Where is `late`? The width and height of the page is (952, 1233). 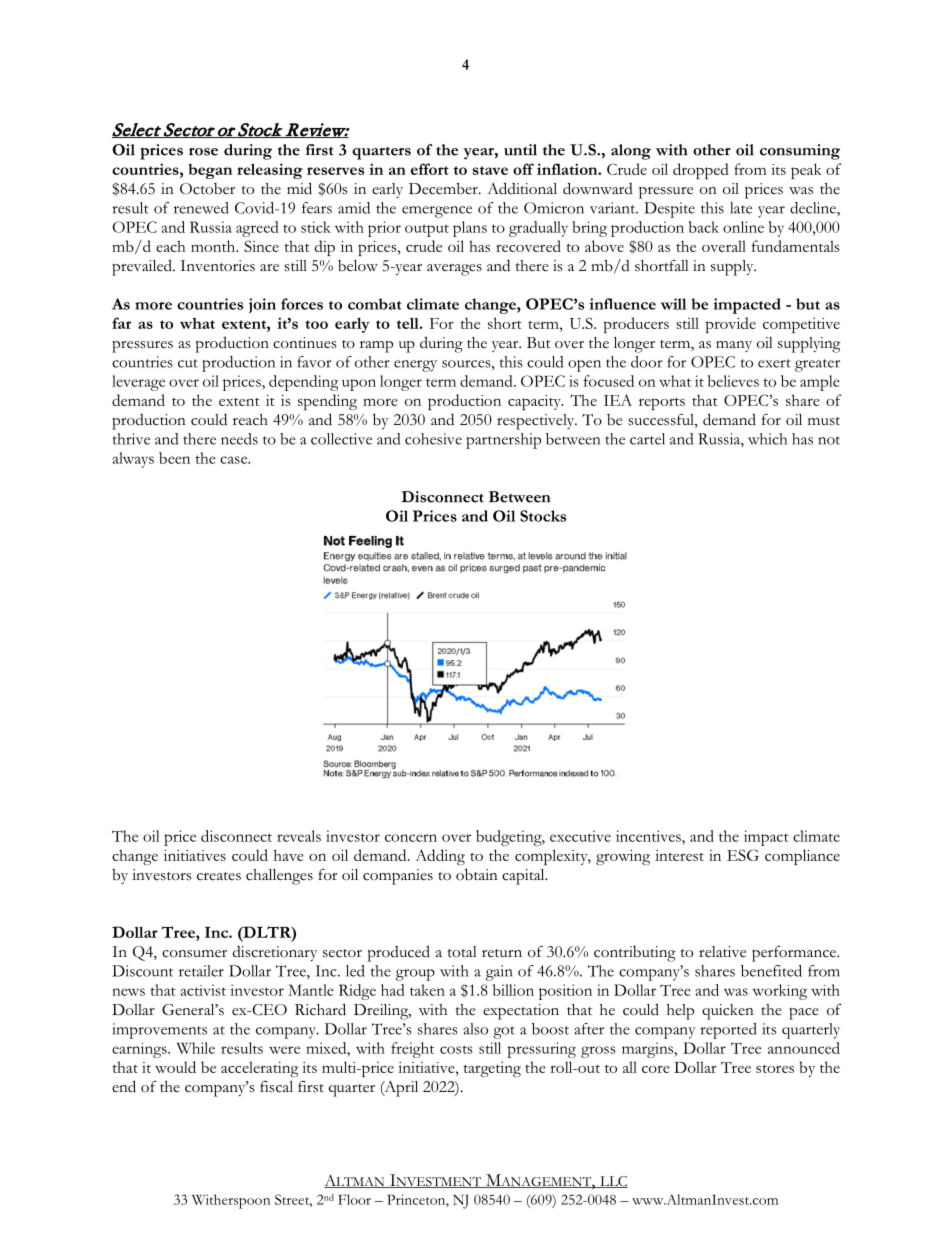
late is located at coordinates (741, 208).
